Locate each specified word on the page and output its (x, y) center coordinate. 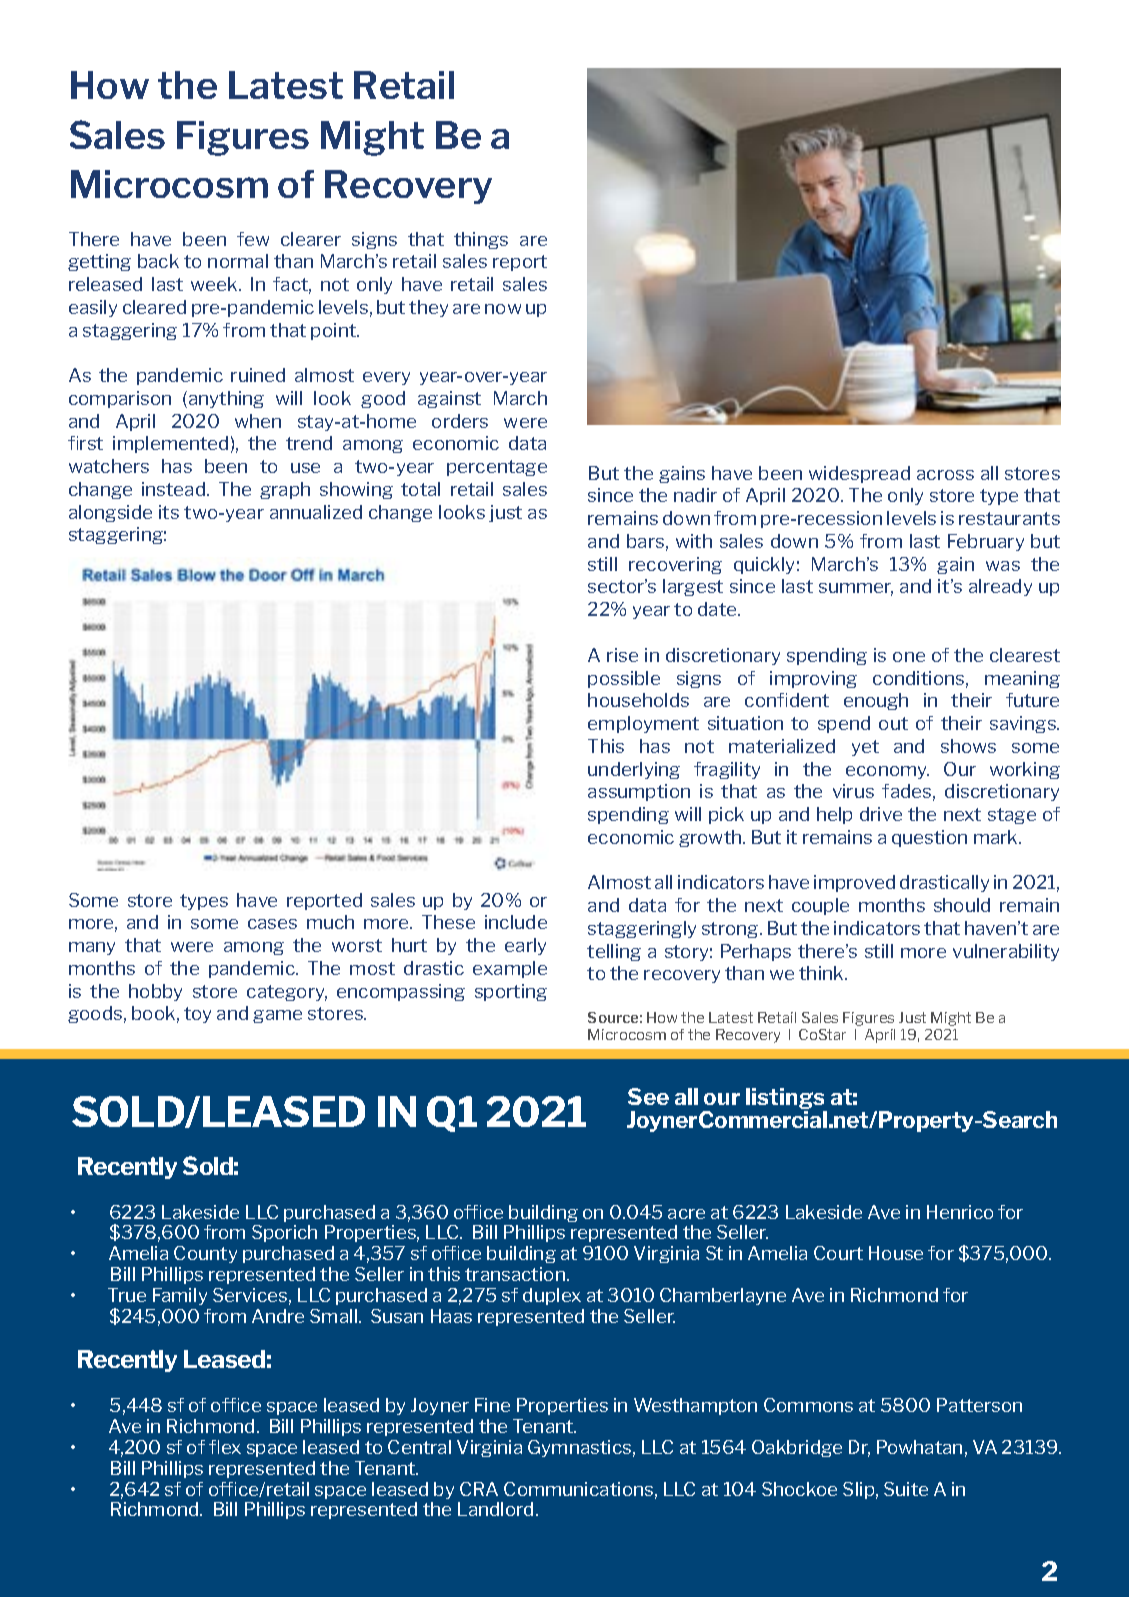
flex (225, 1447)
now (503, 309)
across (945, 475)
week (216, 284)
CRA (479, 1489)
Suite (906, 1489)
